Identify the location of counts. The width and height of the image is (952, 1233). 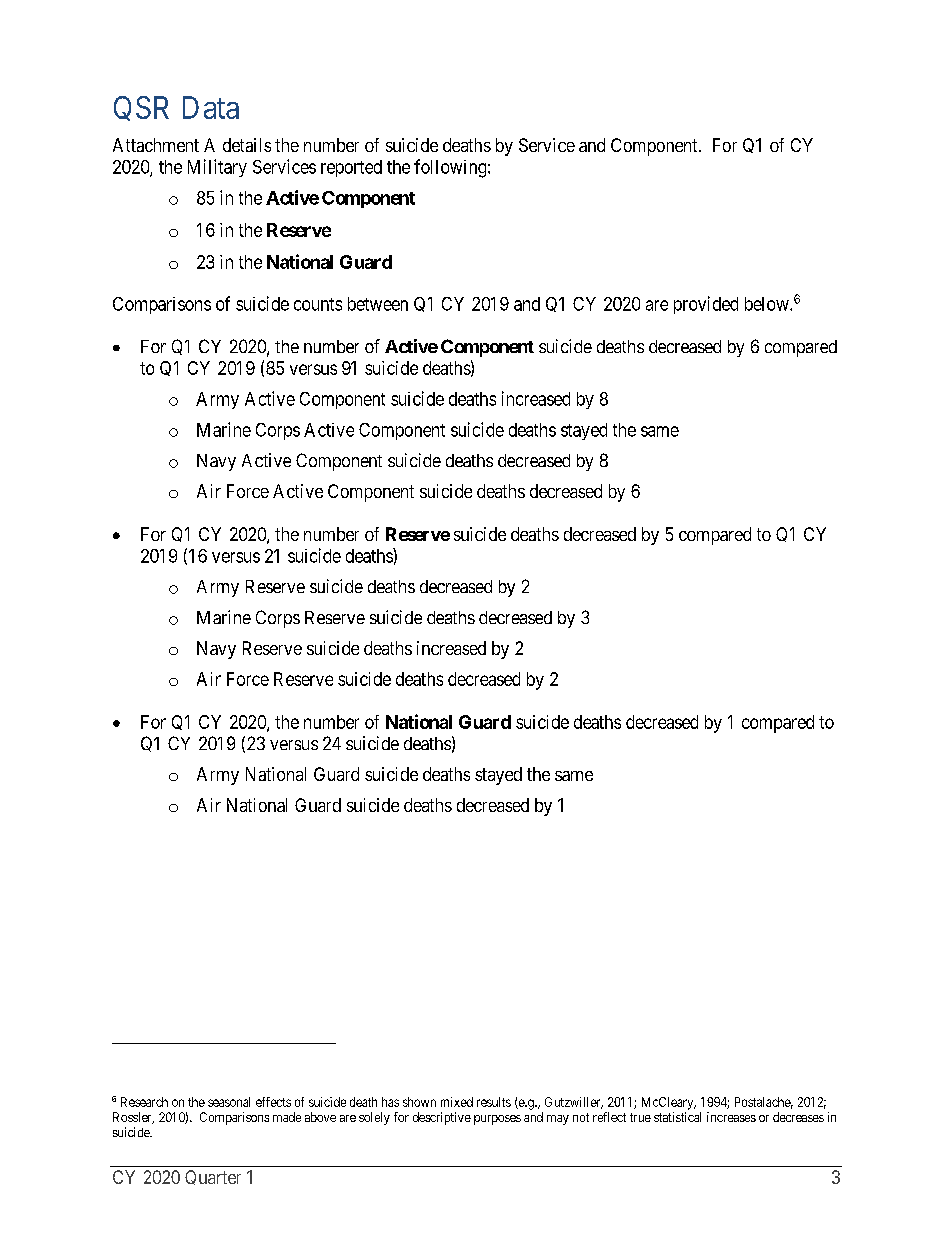
(318, 304).
